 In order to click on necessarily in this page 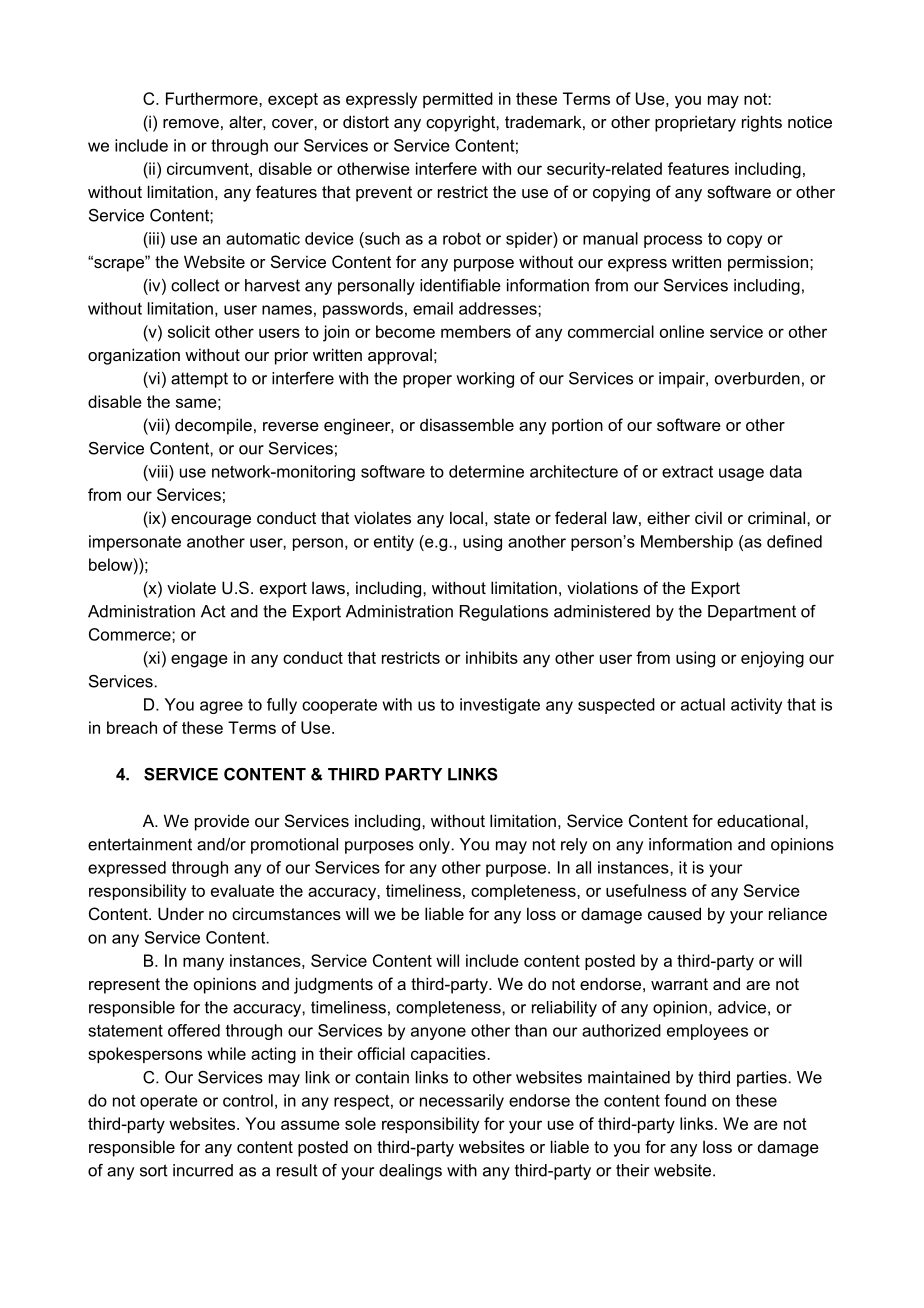, I will do `click(462, 1102)`.
